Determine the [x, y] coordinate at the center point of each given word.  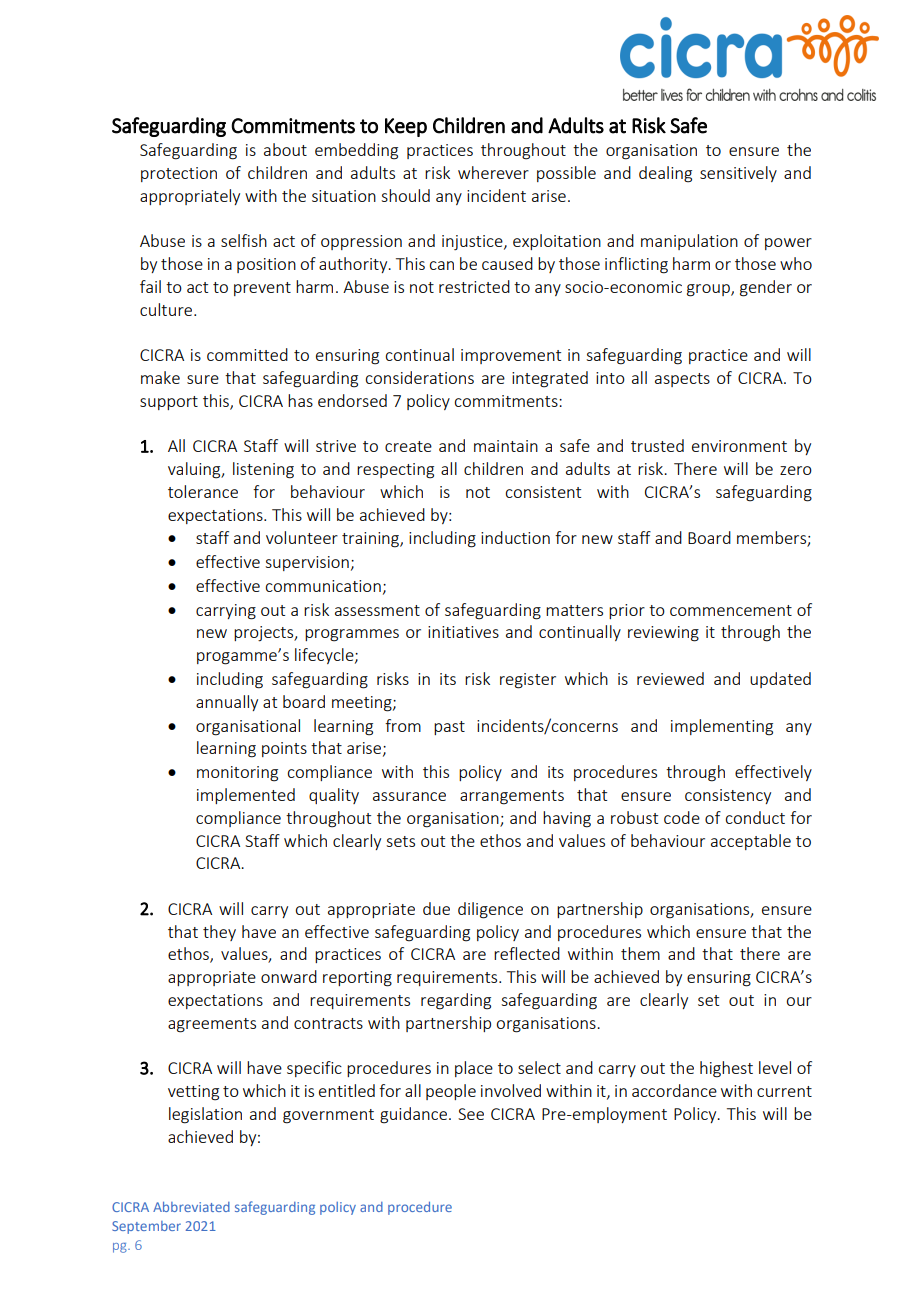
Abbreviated [191, 1207]
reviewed [670, 678]
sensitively [738, 174]
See [471, 1114]
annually [227, 703]
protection [179, 174]
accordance [674, 1090]
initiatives [463, 632]
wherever [493, 172]
